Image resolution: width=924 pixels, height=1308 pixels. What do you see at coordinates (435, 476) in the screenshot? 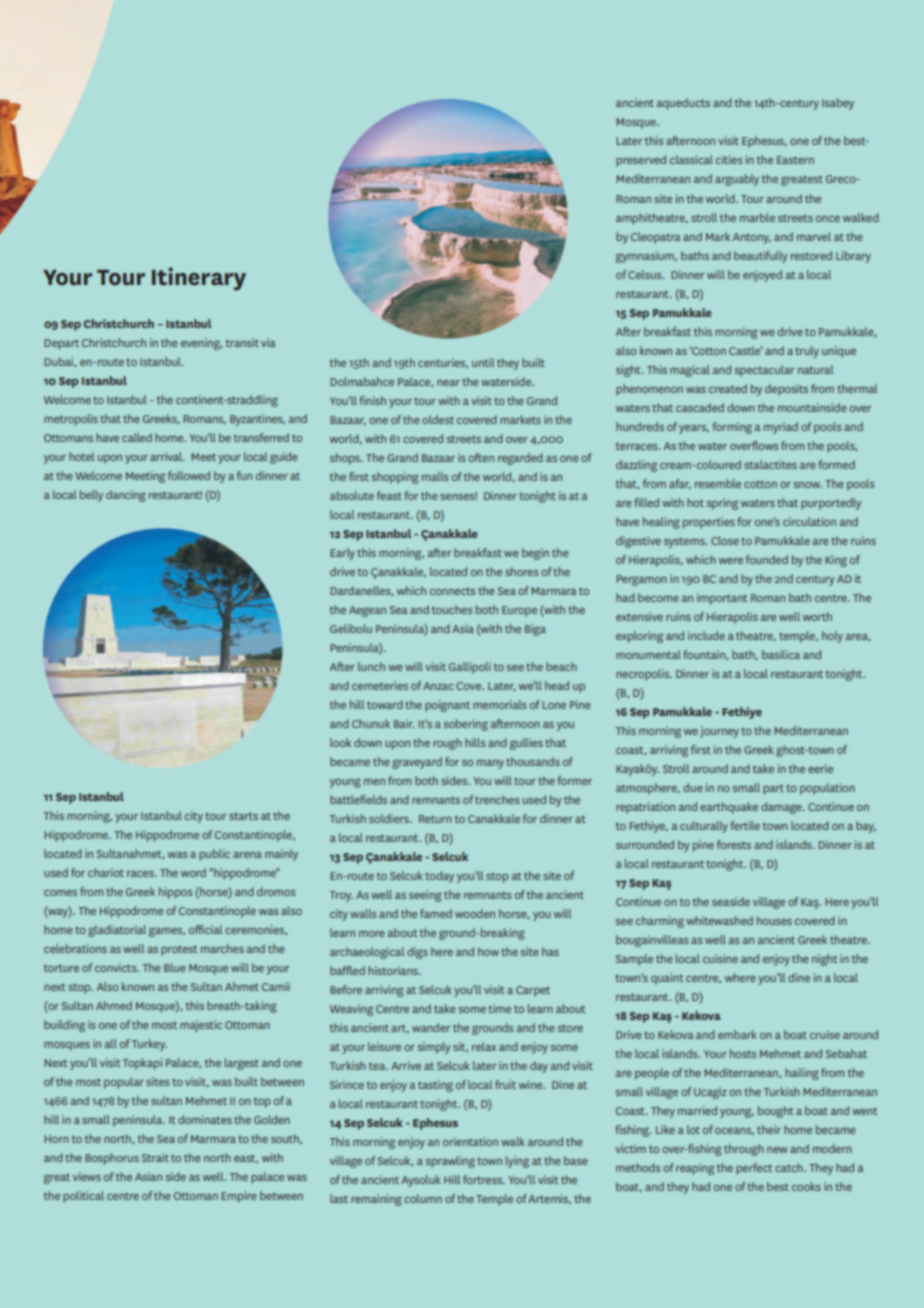
I see `malls` at bounding box center [435, 476].
